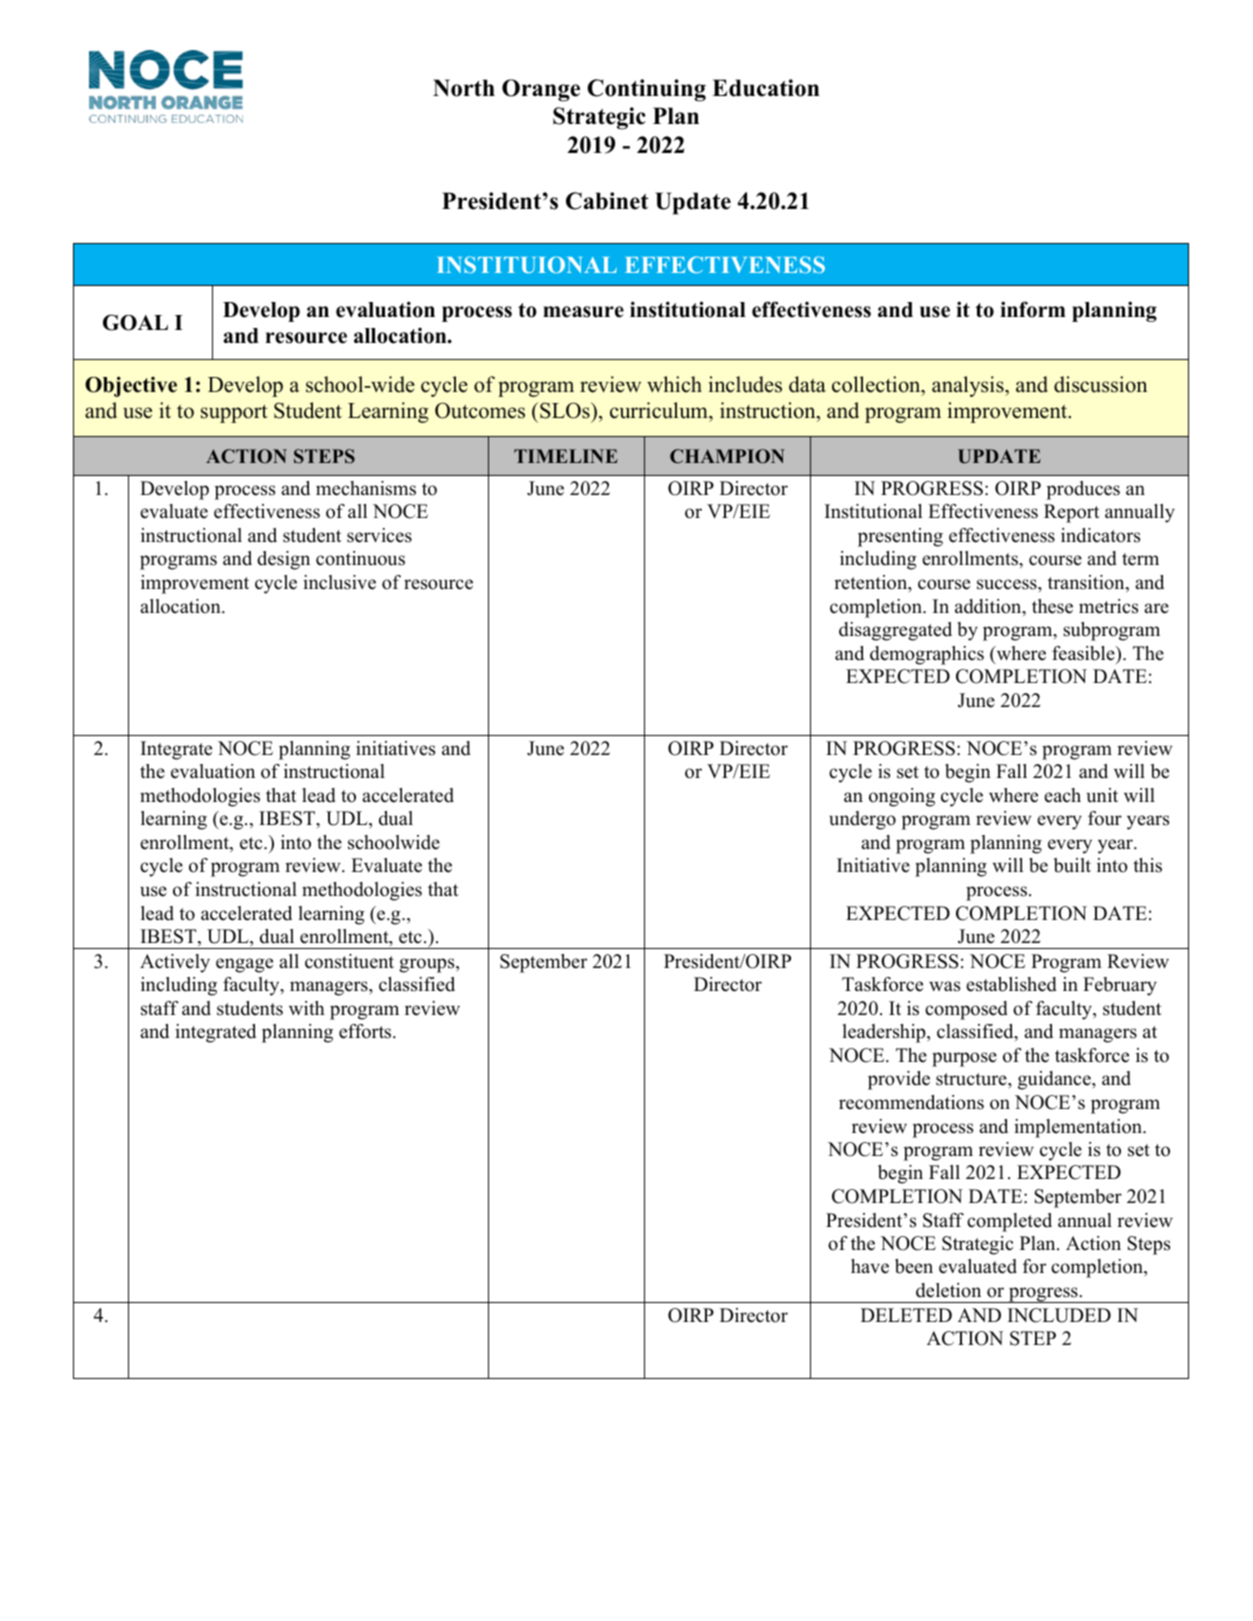  I want to click on Education, so click(766, 88).
